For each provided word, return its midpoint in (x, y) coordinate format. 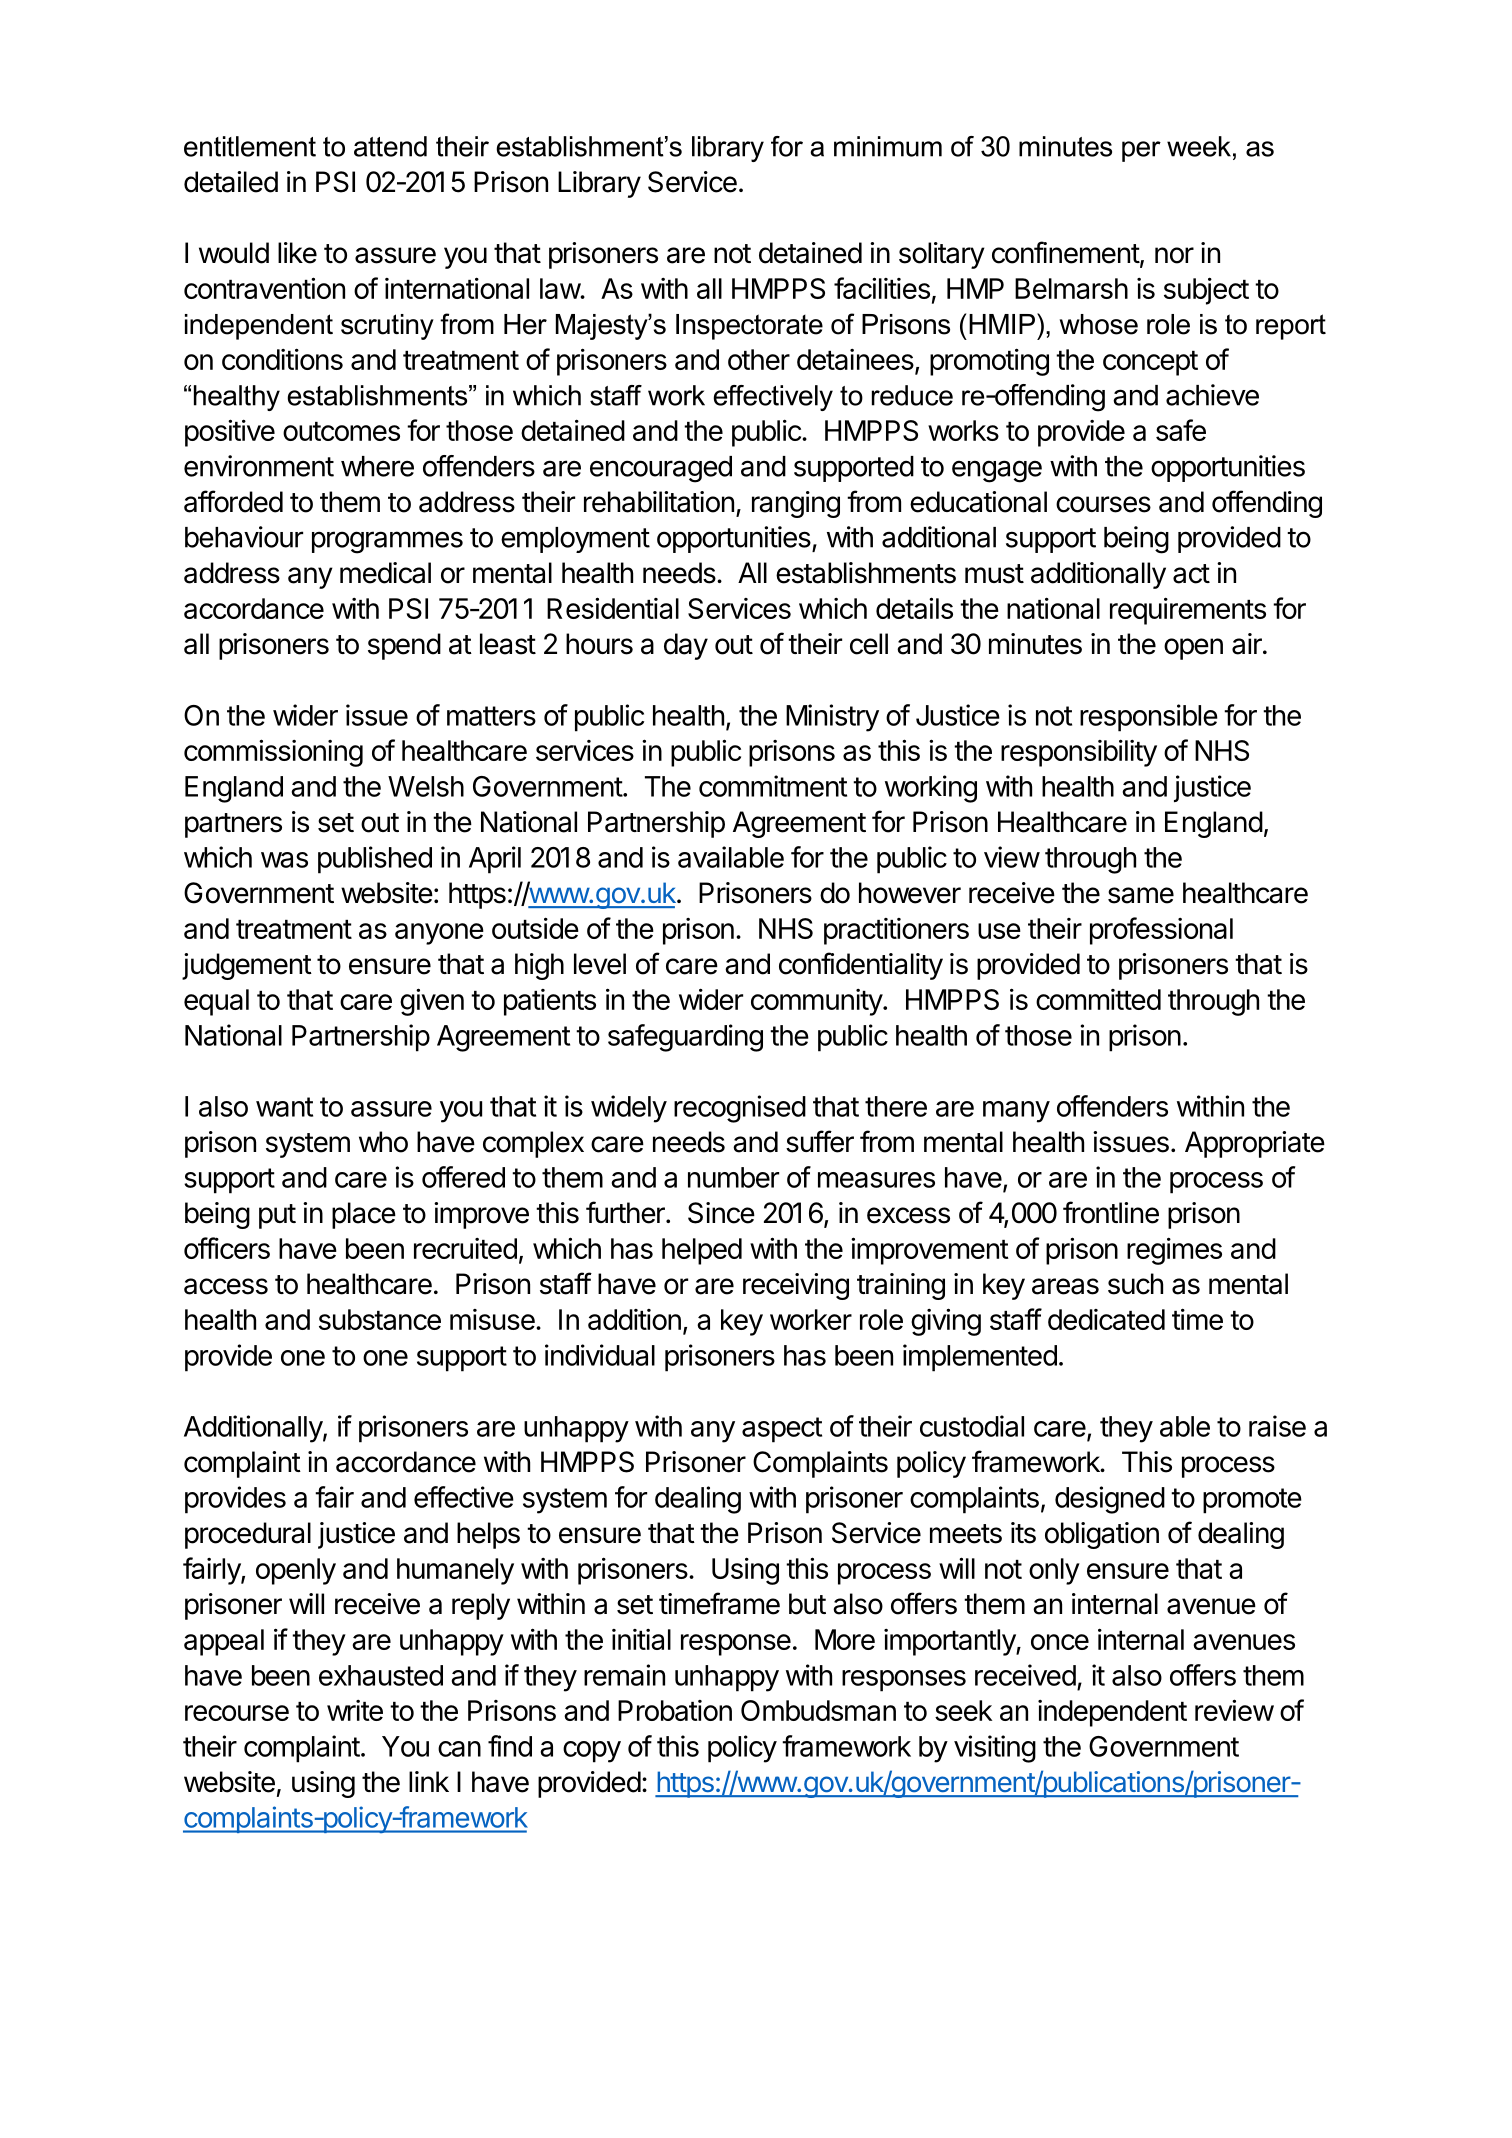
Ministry (832, 718)
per (1141, 151)
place (364, 1215)
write (355, 1710)
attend (390, 146)
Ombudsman (818, 1710)
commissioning (273, 753)
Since (721, 1213)
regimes (1174, 1251)
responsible (1149, 718)
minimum (888, 146)
